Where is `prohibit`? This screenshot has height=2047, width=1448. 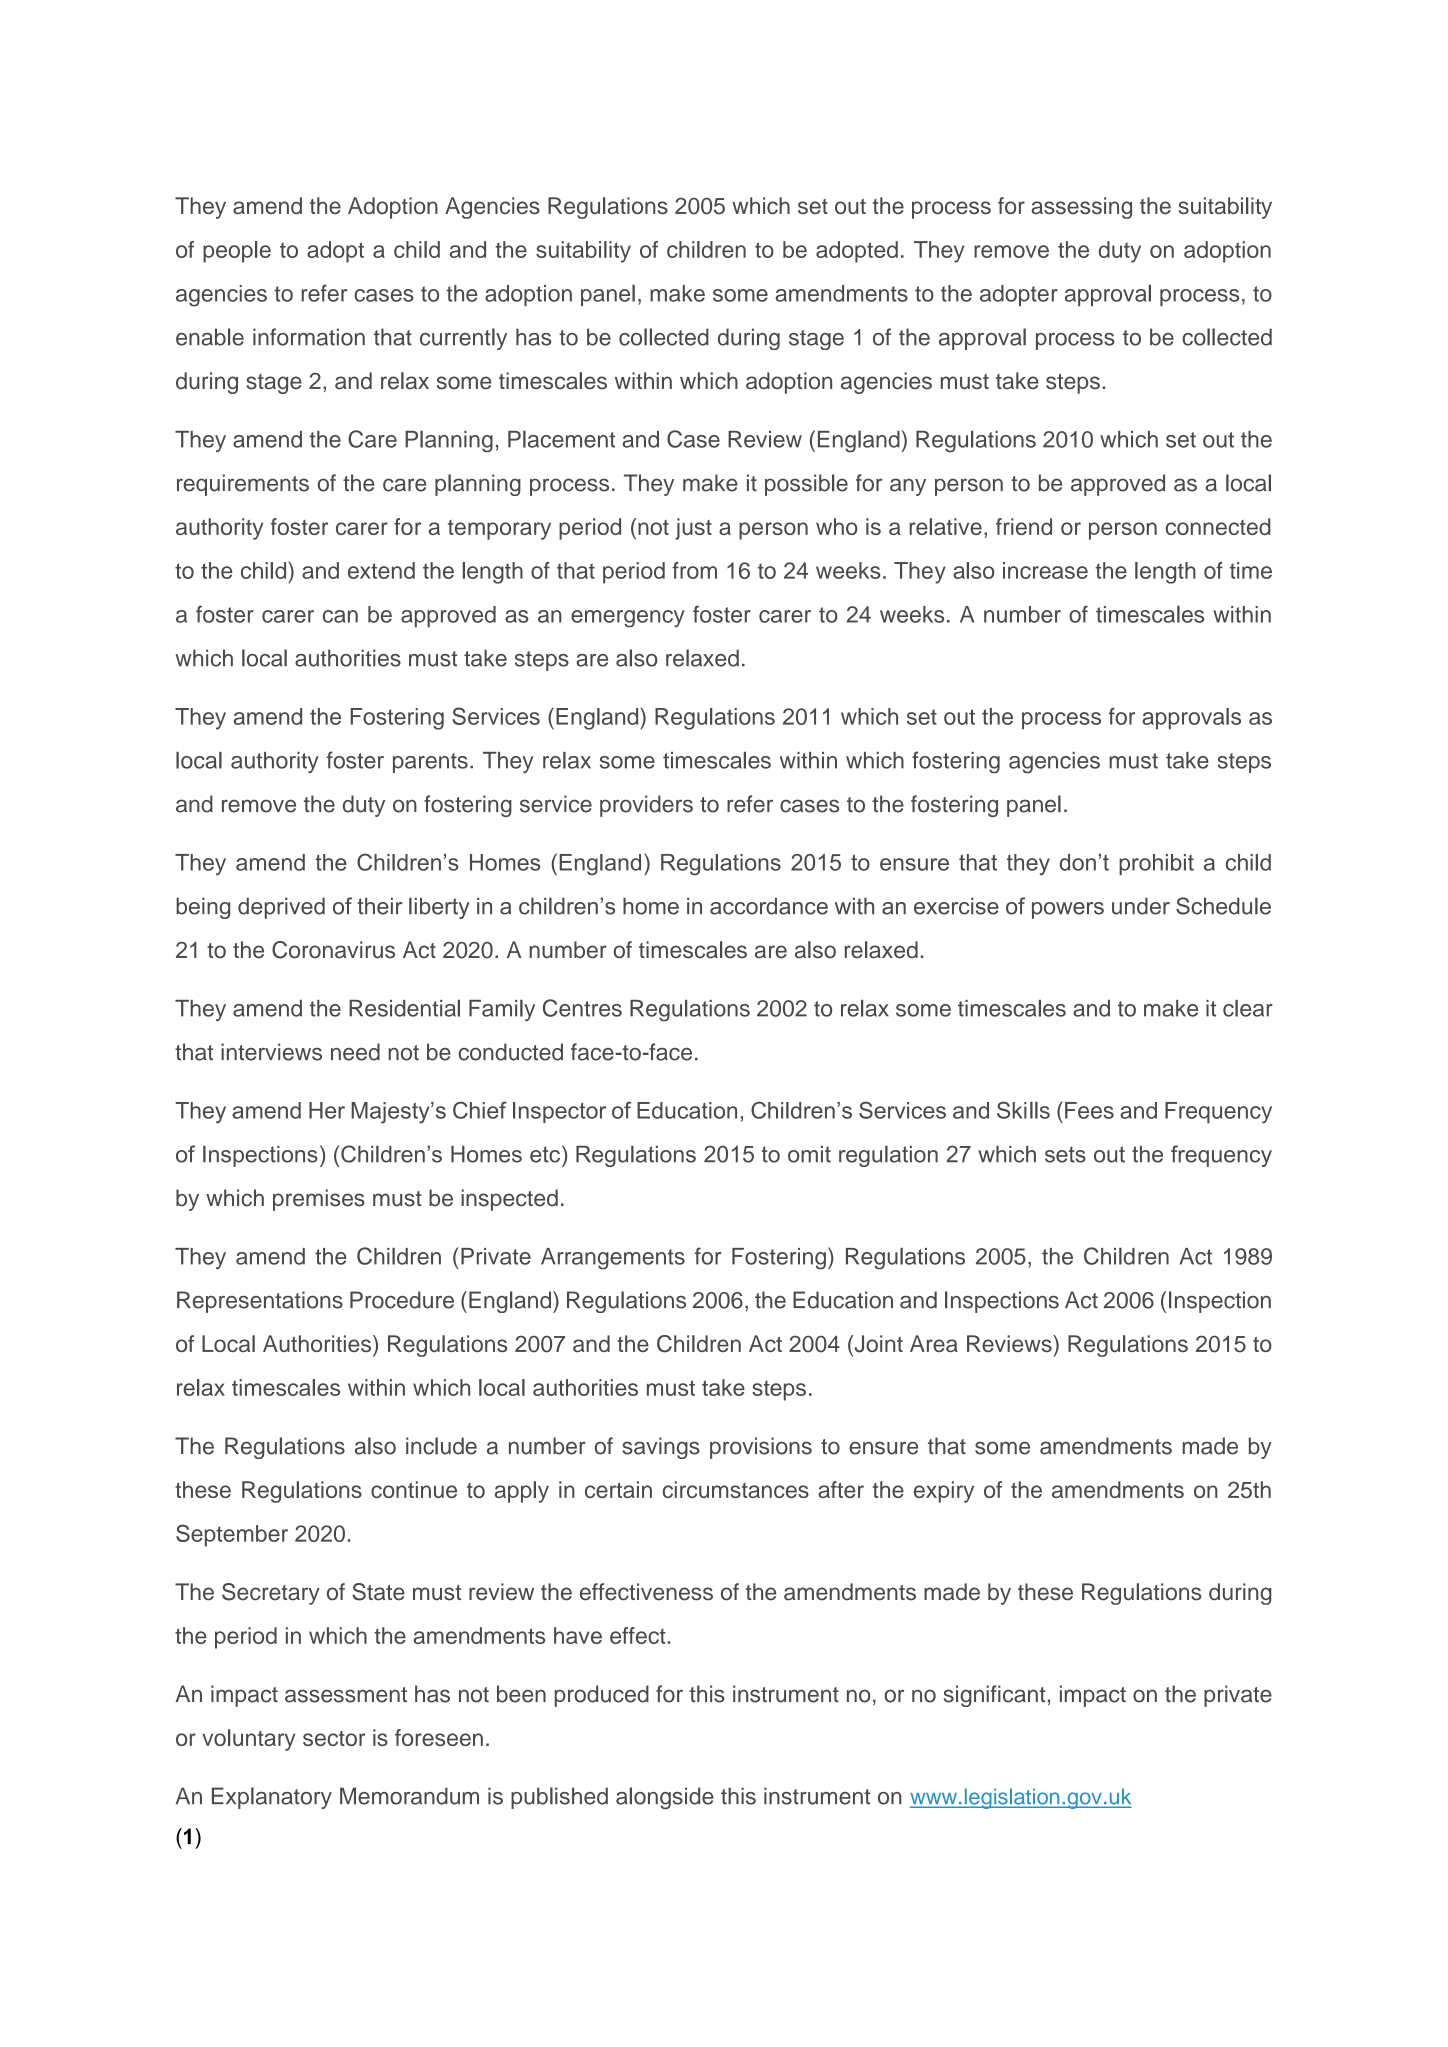
prohibit is located at coordinates (1156, 864).
